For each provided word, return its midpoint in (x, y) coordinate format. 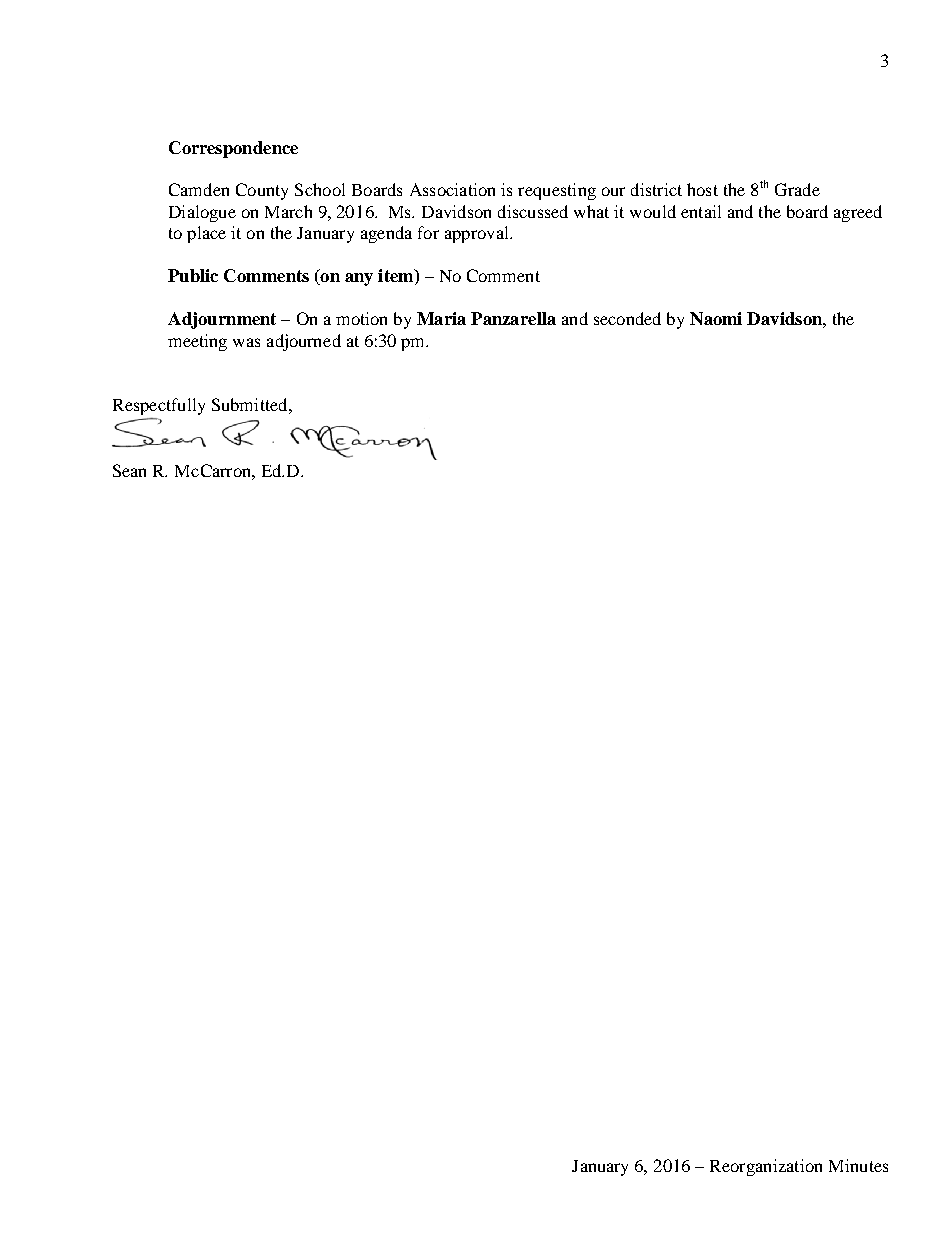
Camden (199, 189)
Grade (797, 189)
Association (452, 189)
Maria (441, 318)
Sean (129, 470)
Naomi (716, 318)
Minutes (858, 1165)
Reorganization (766, 1167)
